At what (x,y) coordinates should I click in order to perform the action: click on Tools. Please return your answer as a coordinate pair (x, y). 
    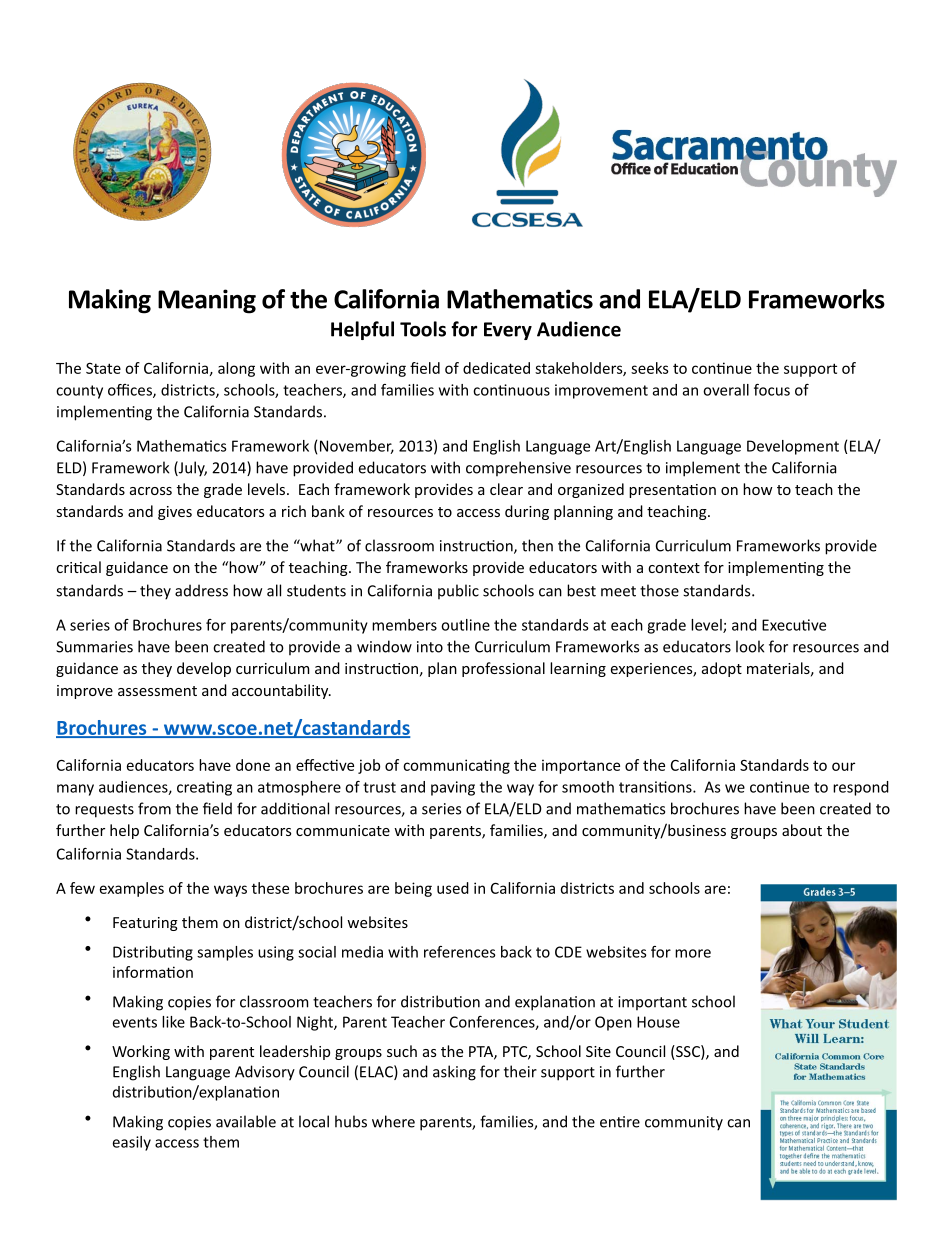
    Looking at the image, I should click on (423, 329).
